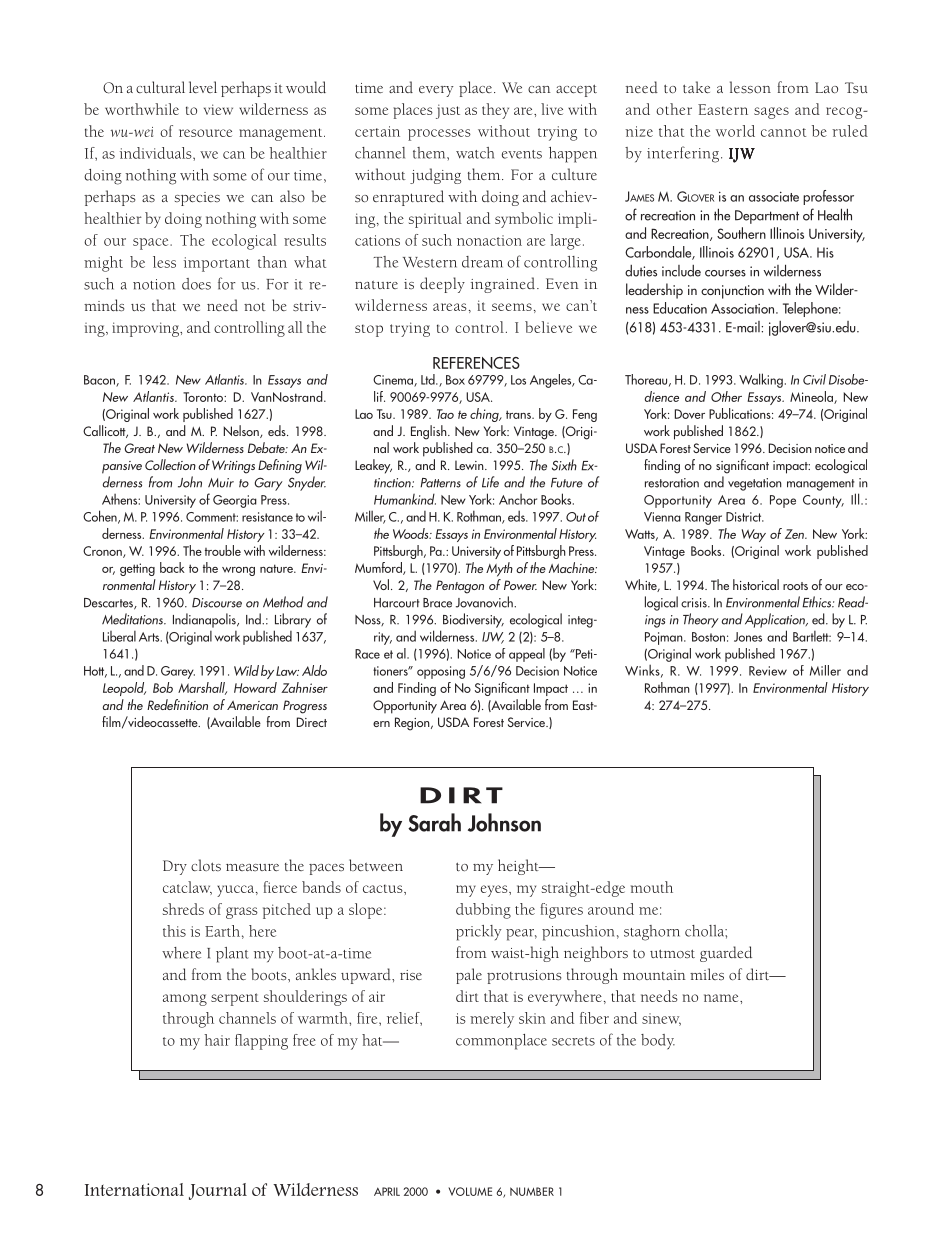  I want to click on Arts, so click(150, 637).
